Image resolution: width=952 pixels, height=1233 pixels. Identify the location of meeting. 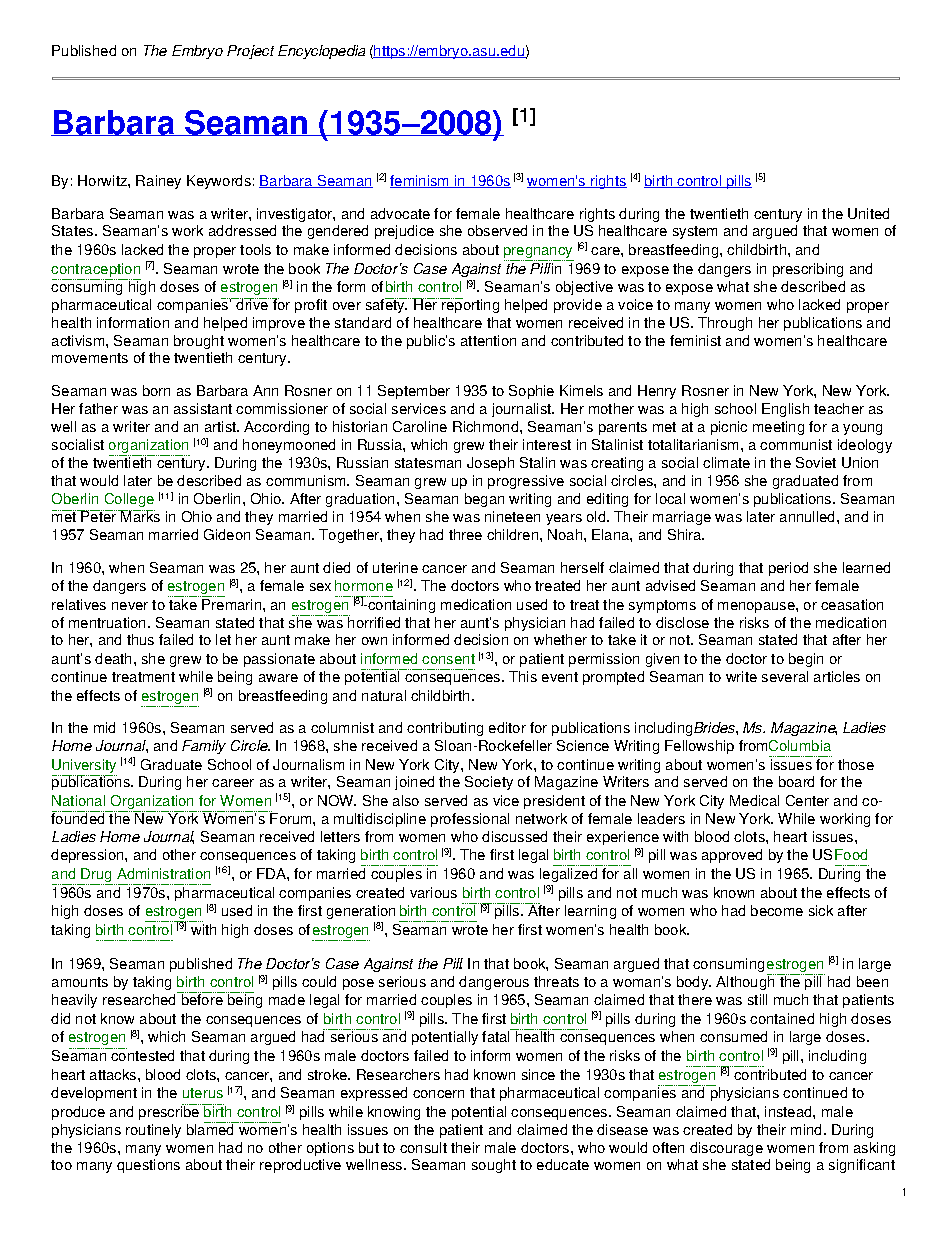
(778, 428).
